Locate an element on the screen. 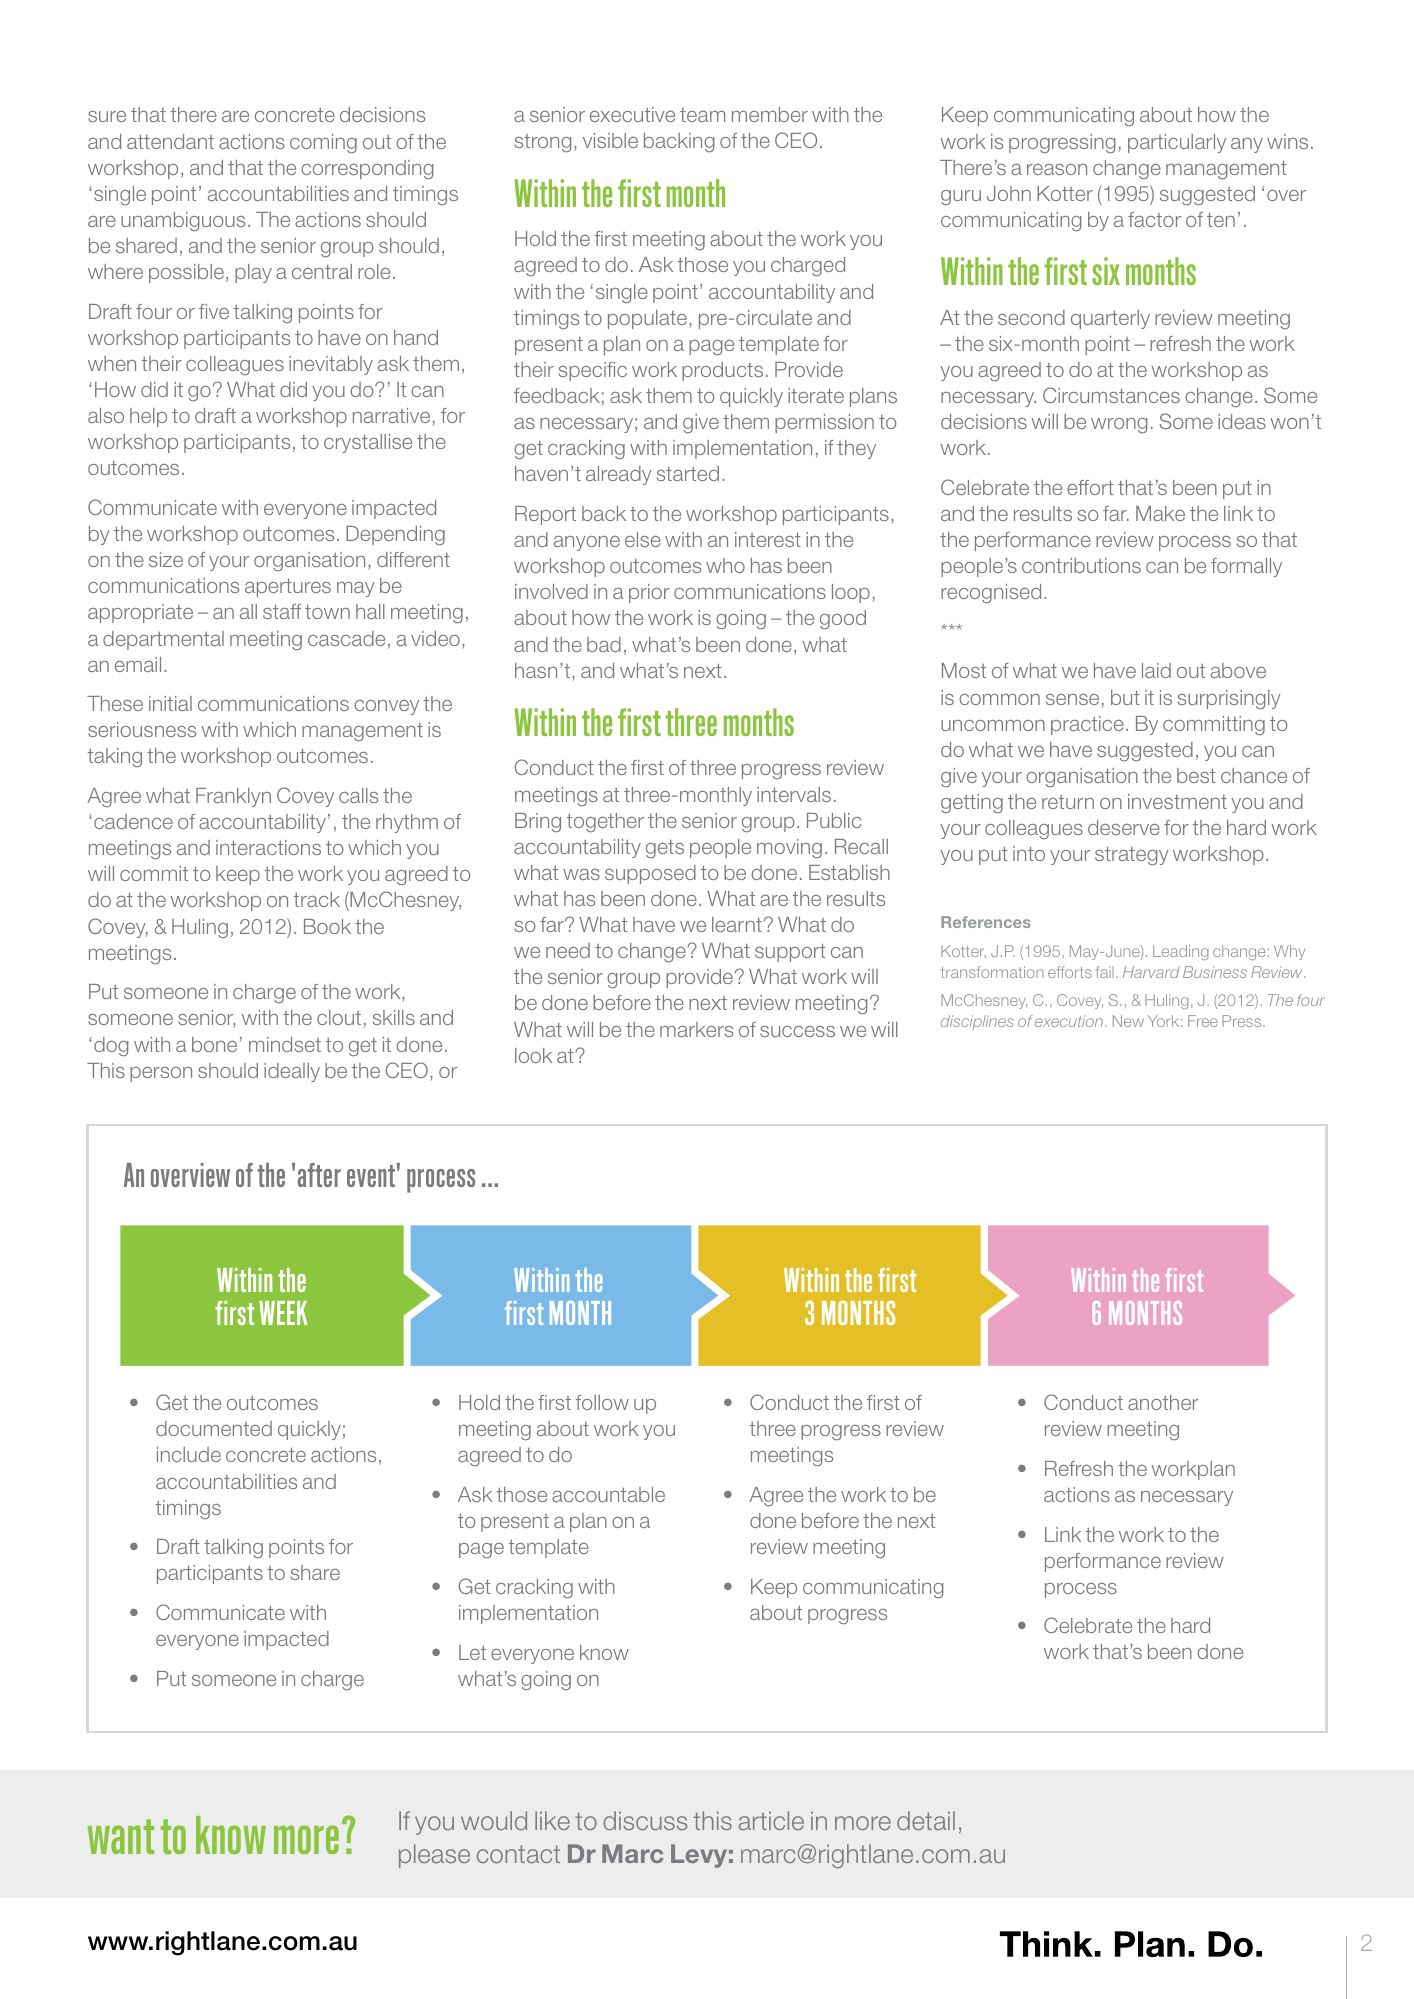 The width and height of the screenshot is (1414, 1999). after is located at coordinates (319, 1175).
